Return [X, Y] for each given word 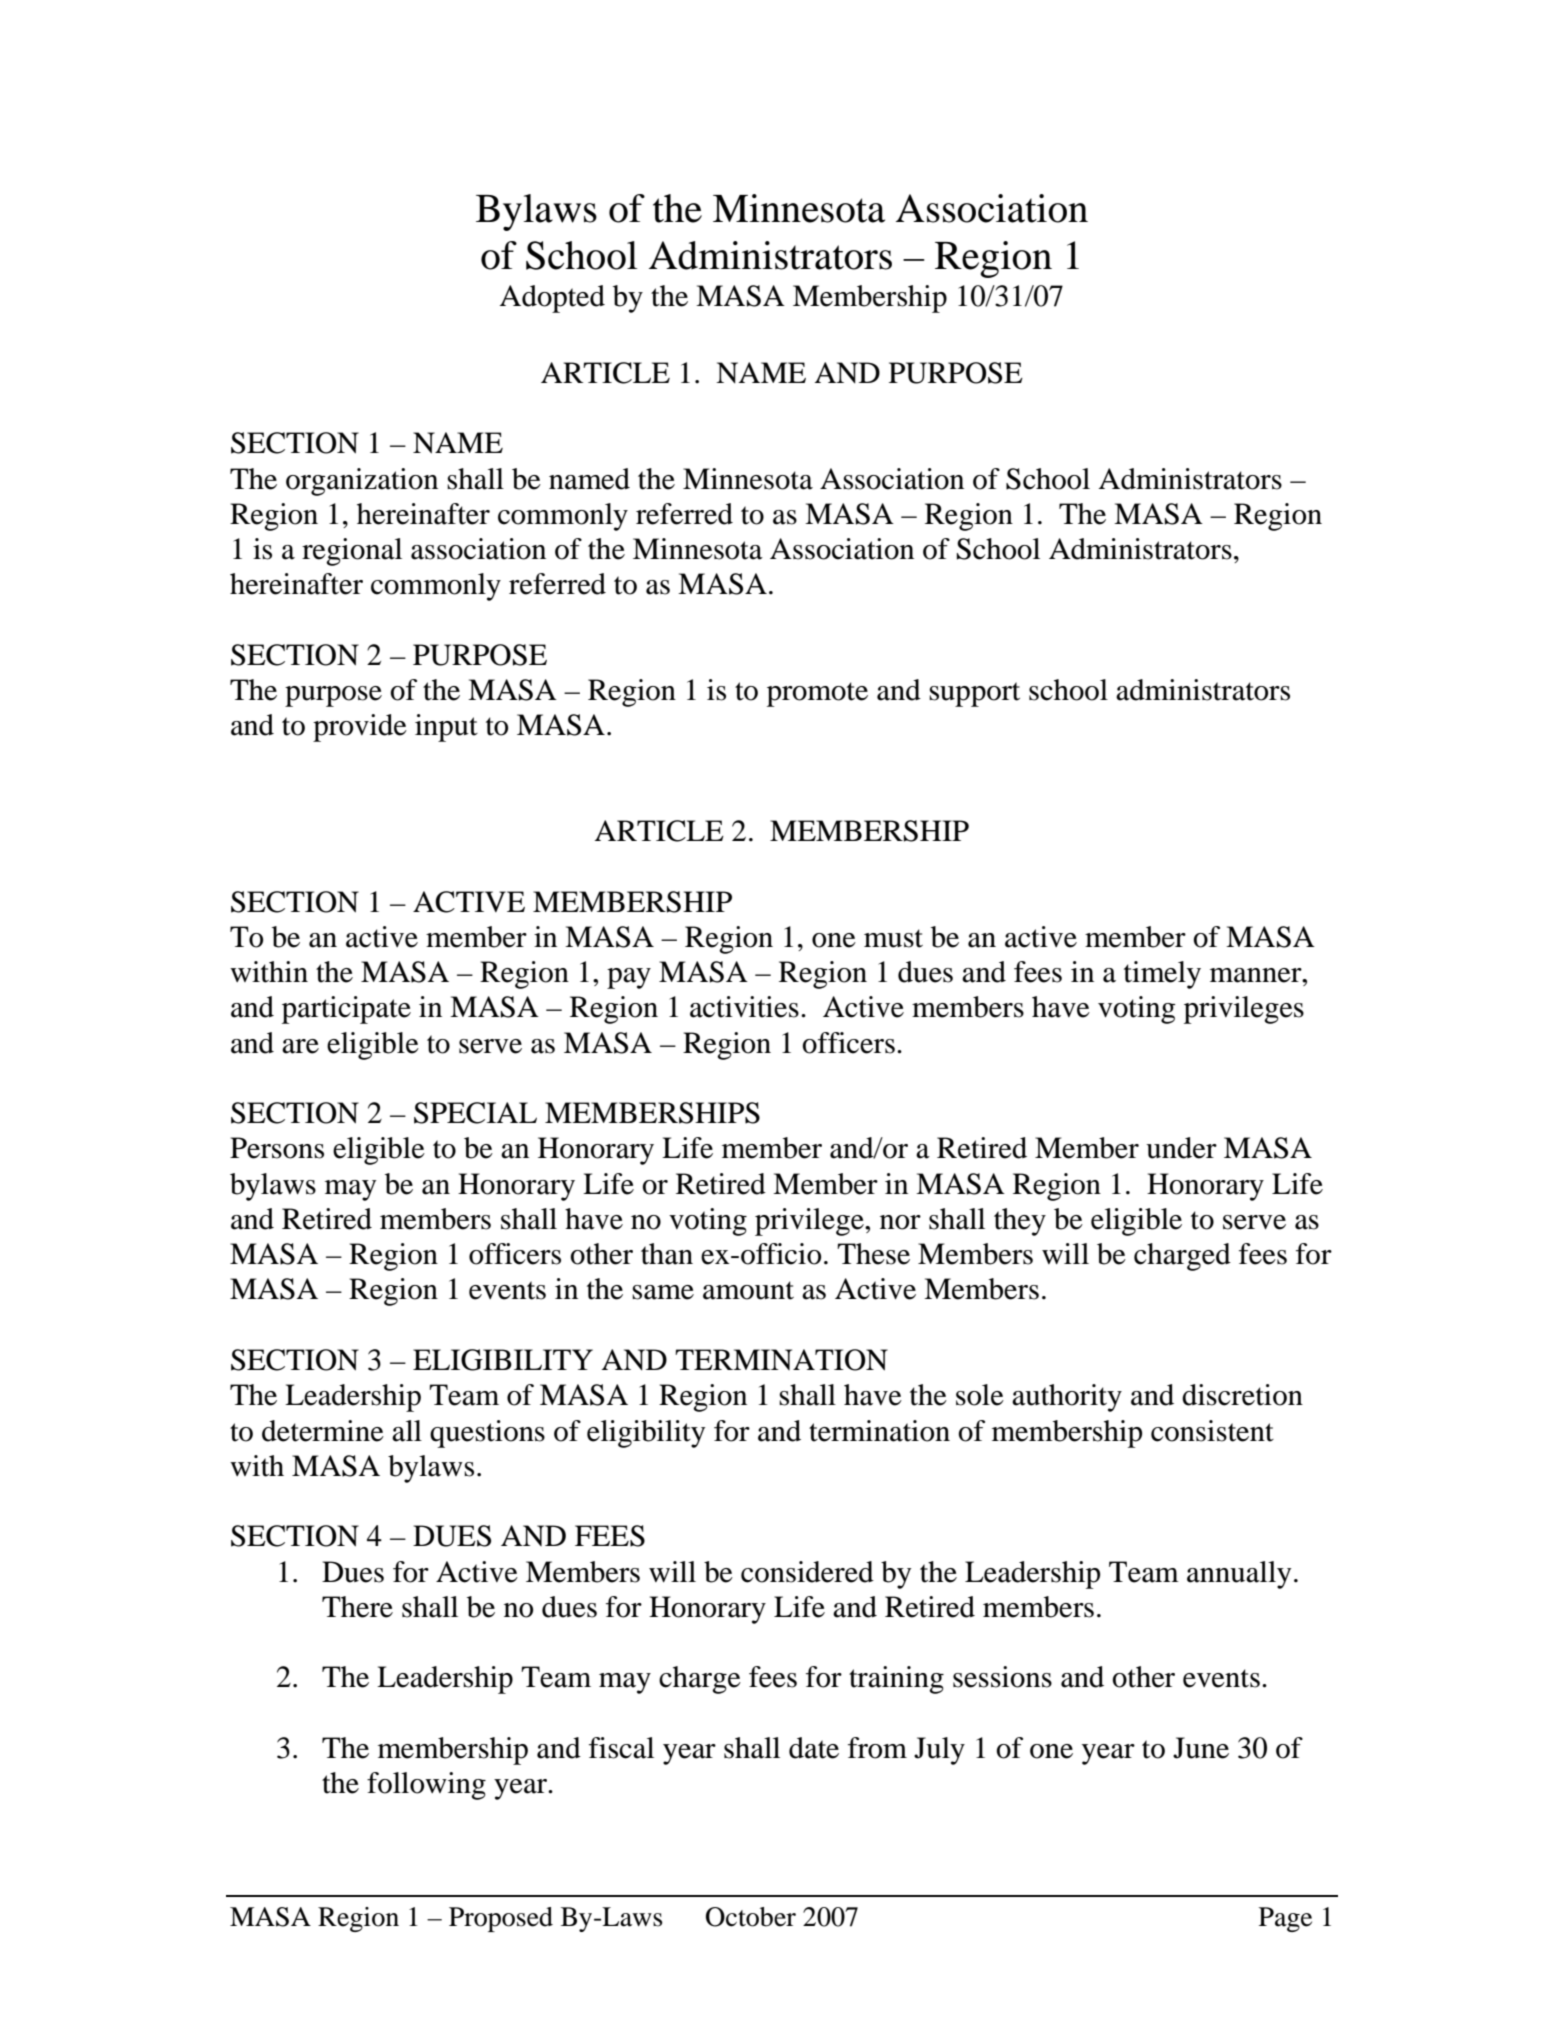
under [1181, 1148]
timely [1162, 975]
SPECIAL [475, 1113]
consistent [1212, 1431]
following [426, 1786]
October [751, 1917]
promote [817, 694]
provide [360, 728]
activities [744, 1007]
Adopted [552, 299]
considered [807, 1572]
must [893, 938]
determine [323, 1431]
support [974, 694]
